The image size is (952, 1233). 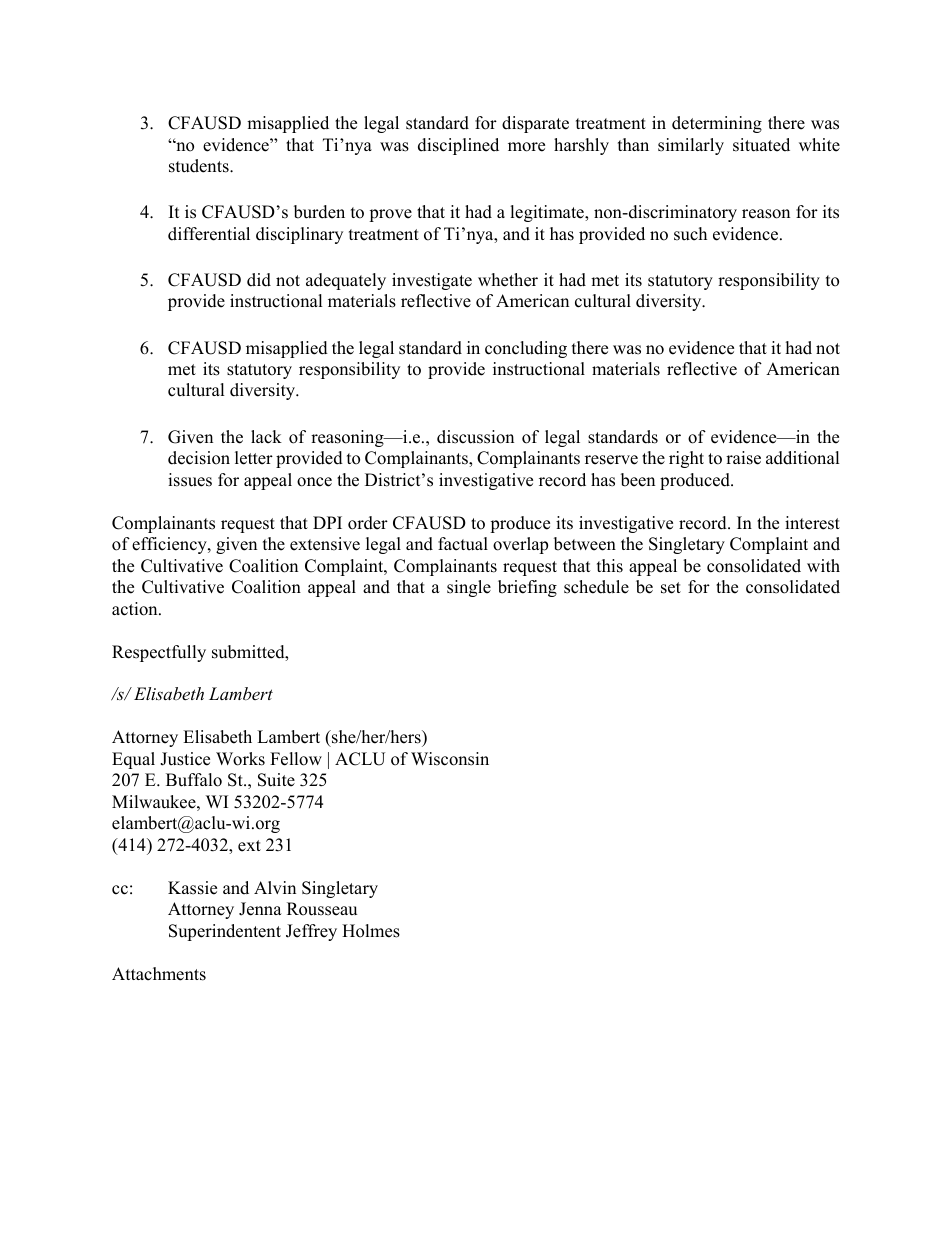 I want to click on interest, so click(x=812, y=523).
